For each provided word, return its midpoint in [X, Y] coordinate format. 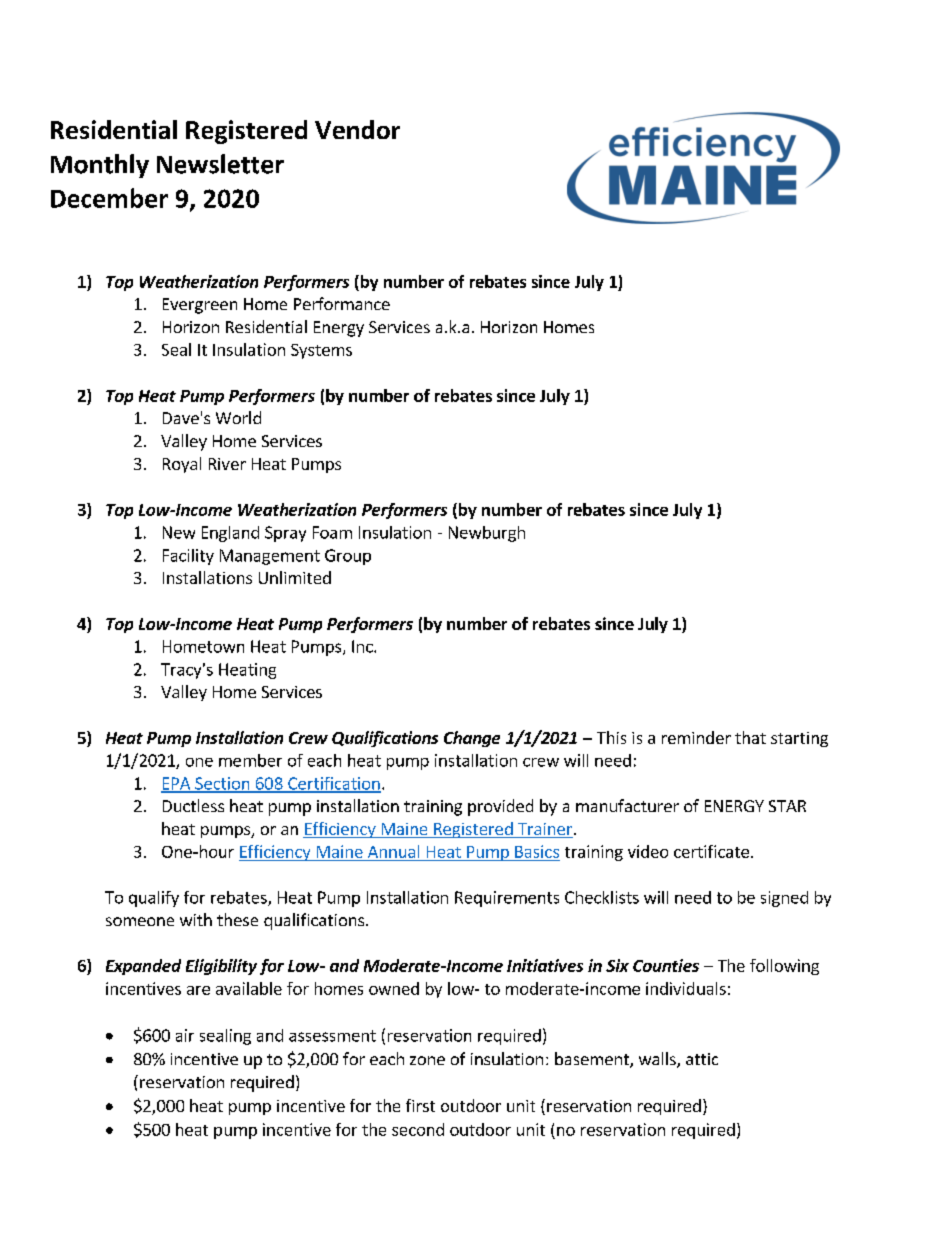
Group [348, 557]
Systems [321, 351]
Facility [188, 557]
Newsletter [220, 164]
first [420, 1105]
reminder [696, 737]
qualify [154, 899]
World [238, 417]
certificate [711, 851]
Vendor [357, 129]
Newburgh [487, 534]
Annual [393, 851]
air [185, 1035]
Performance [342, 303]
